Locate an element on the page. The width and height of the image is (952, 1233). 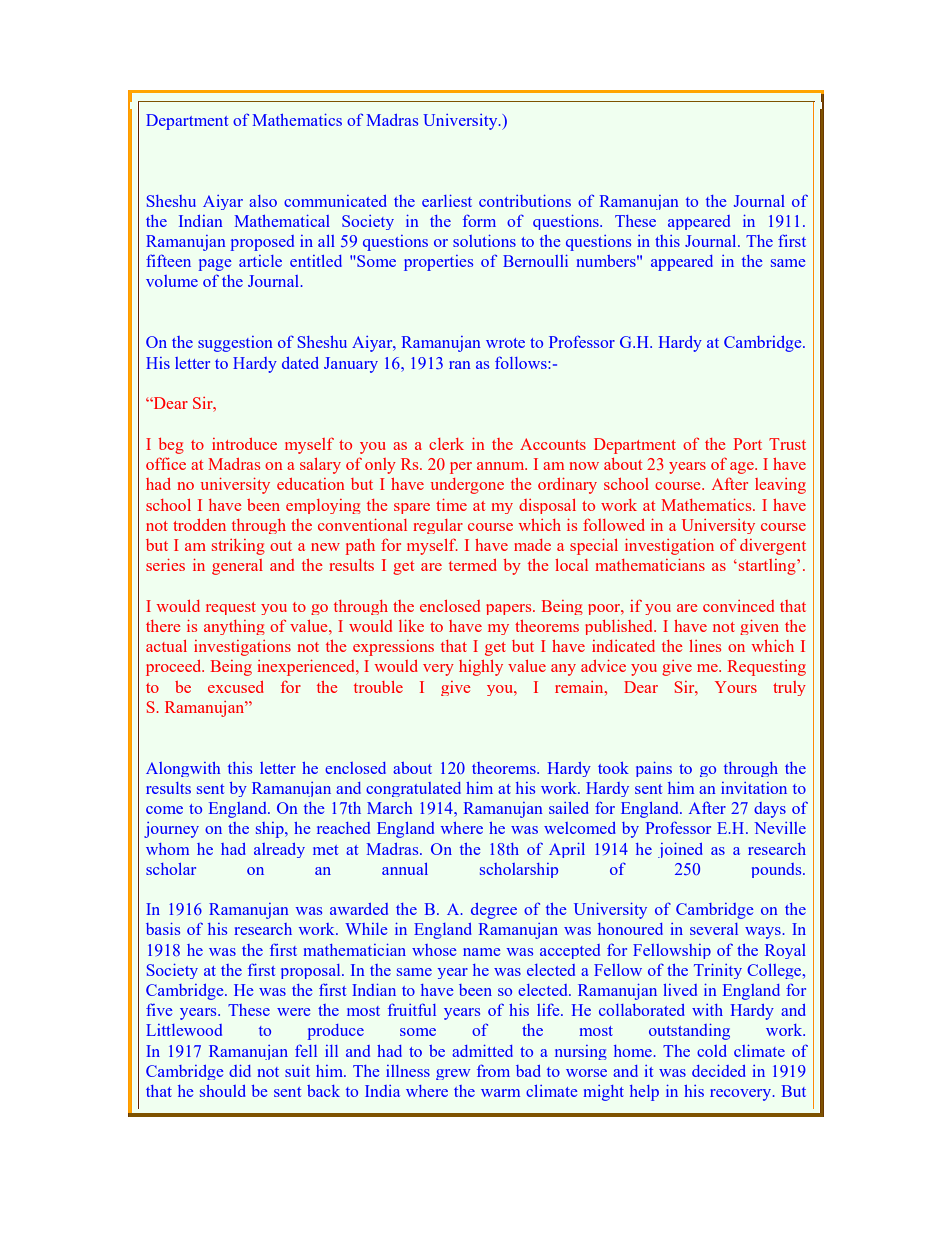
proposed is located at coordinates (262, 243).
